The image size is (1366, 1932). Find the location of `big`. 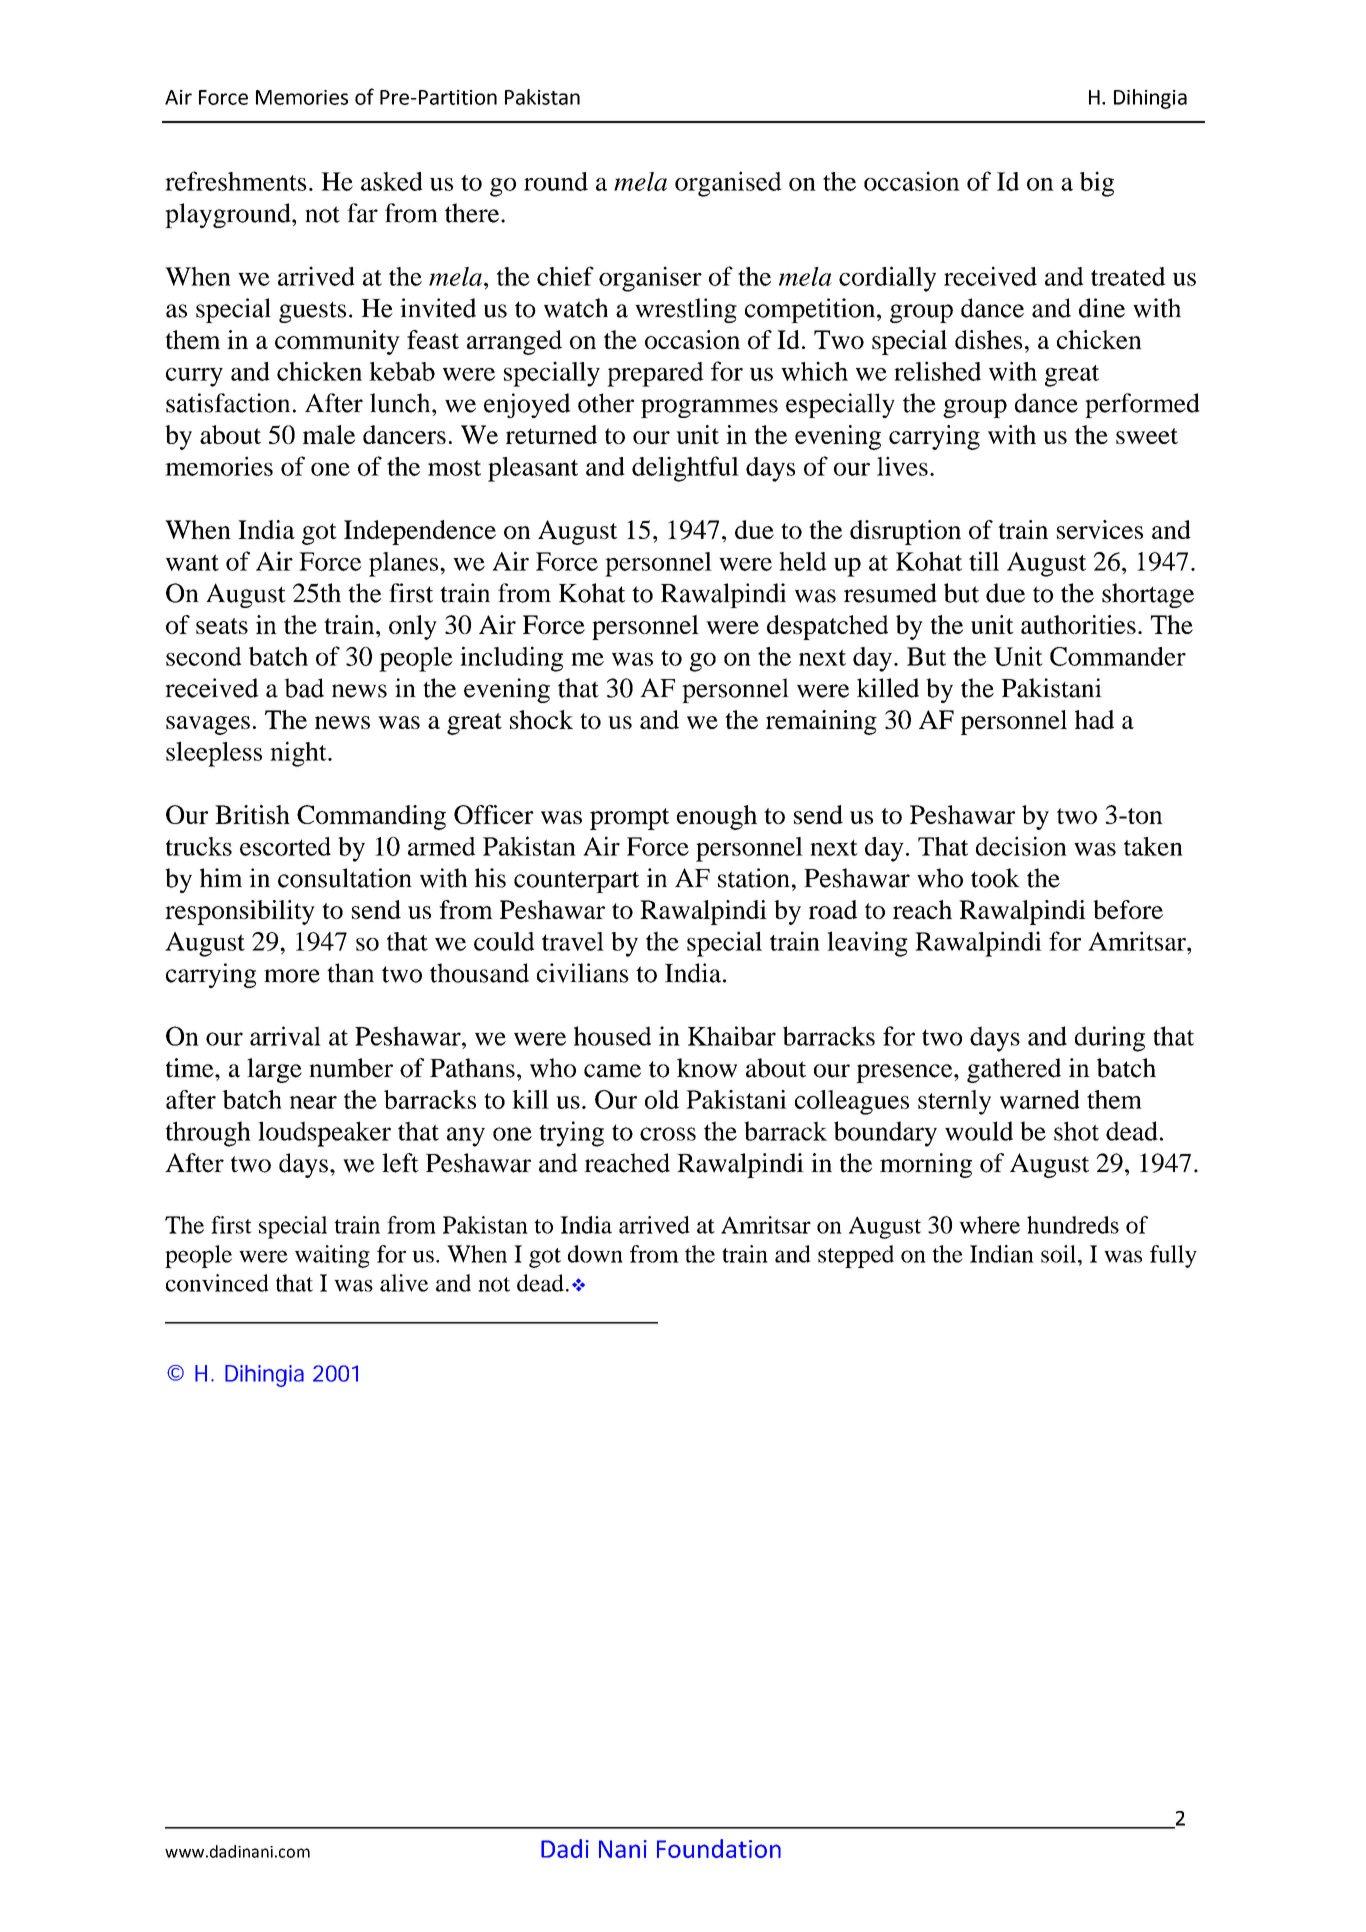

big is located at coordinates (1097, 184).
